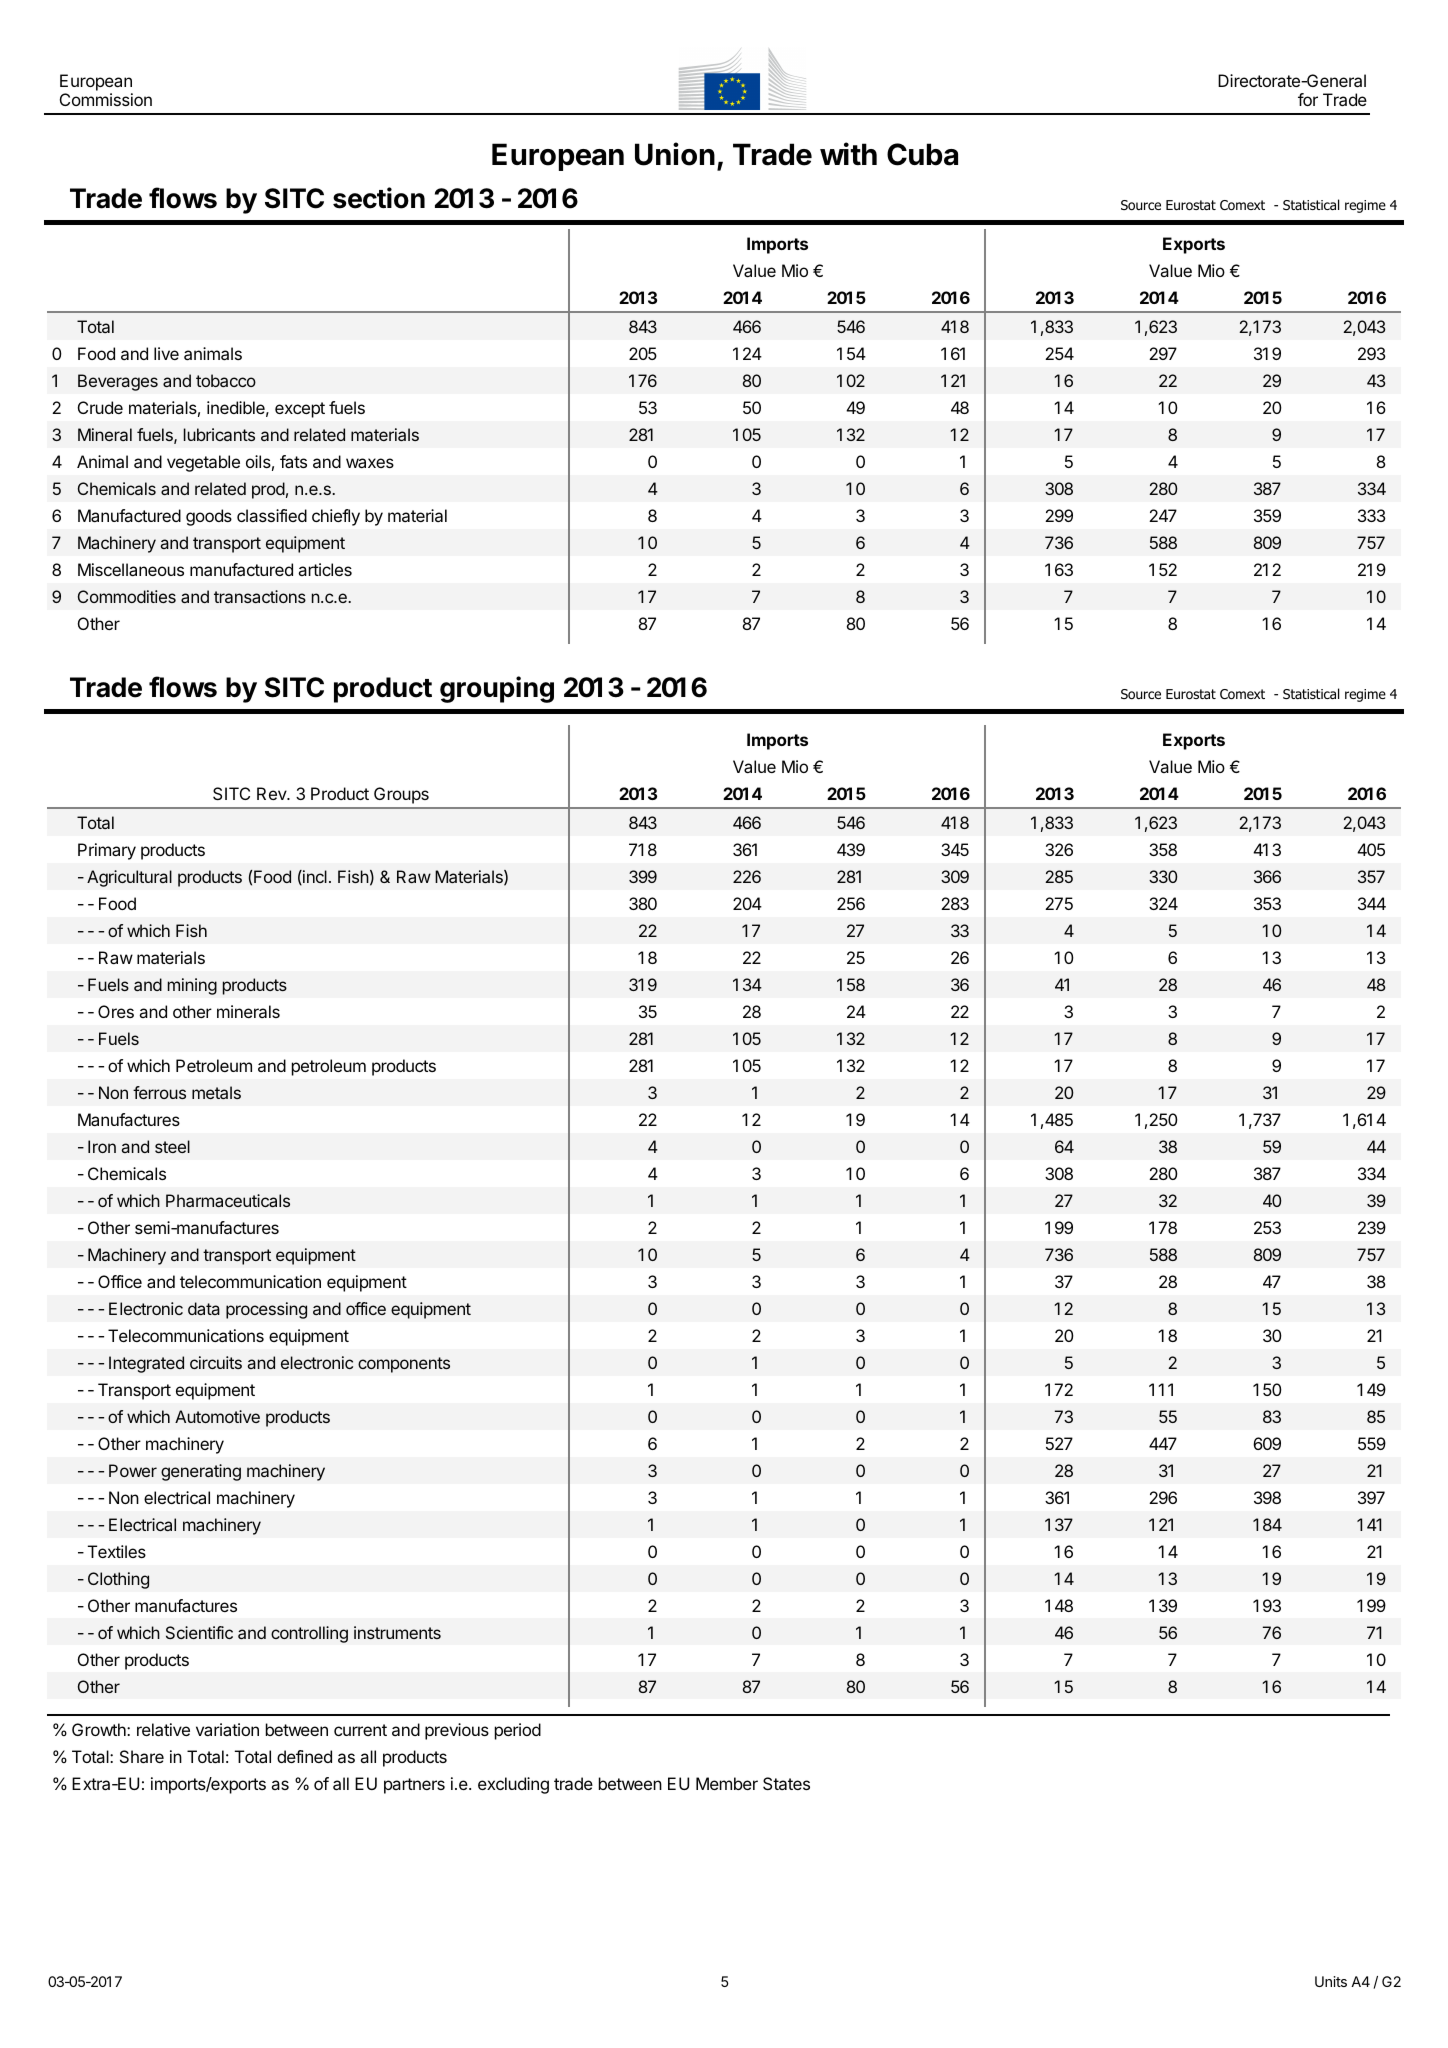 The image size is (1448, 2048). What do you see at coordinates (675, 154) in the document?
I see `Union` at bounding box center [675, 154].
